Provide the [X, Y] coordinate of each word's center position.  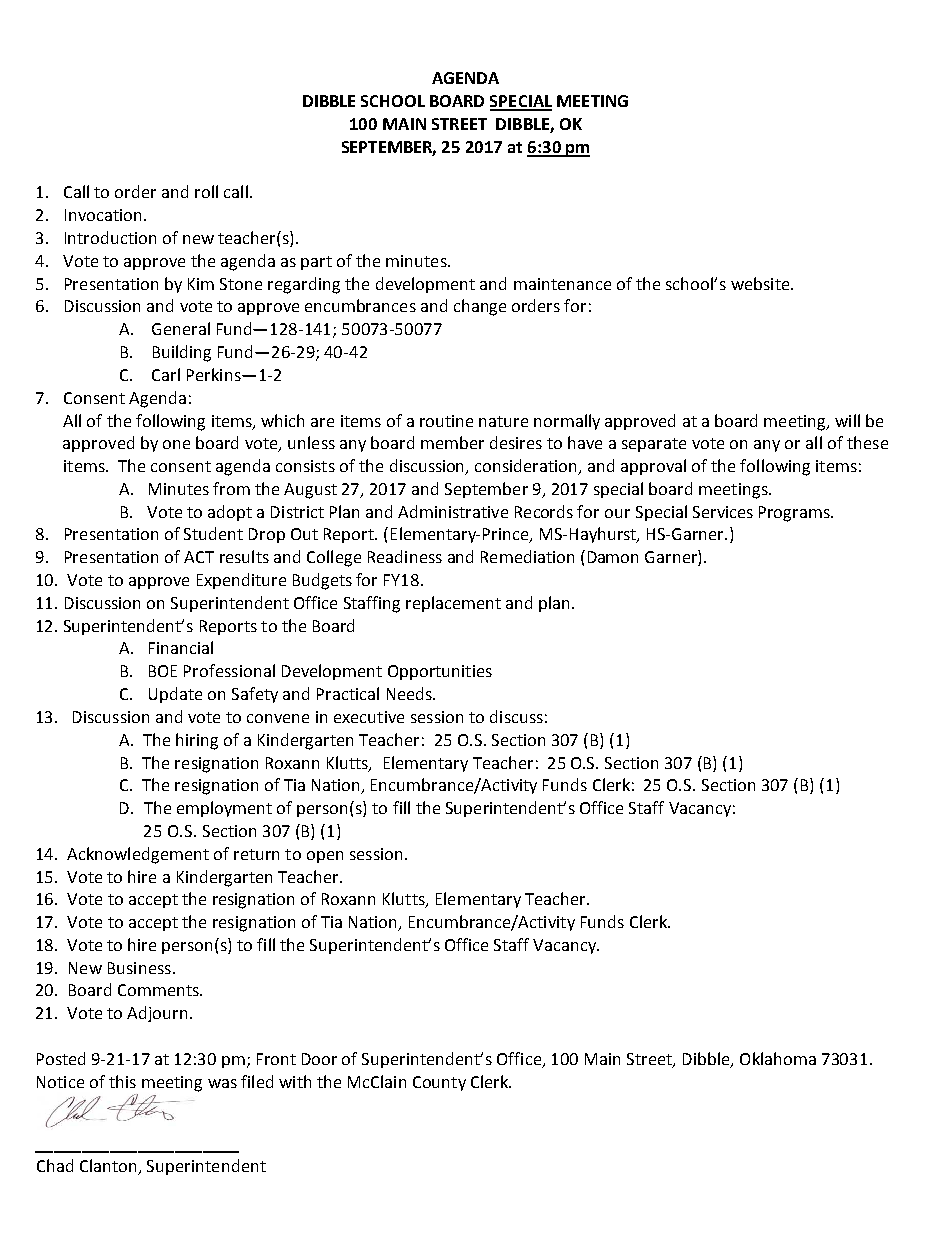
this [122, 1081]
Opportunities [440, 672]
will [847, 420]
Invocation [103, 215]
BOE [163, 671]
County [439, 1083]
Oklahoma [778, 1058]
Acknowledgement [138, 855]
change [480, 307]
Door [319, 1059]
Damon [613, 557]
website [761, 283]
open [325, 857]
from [231, 488]
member [452, 442]
